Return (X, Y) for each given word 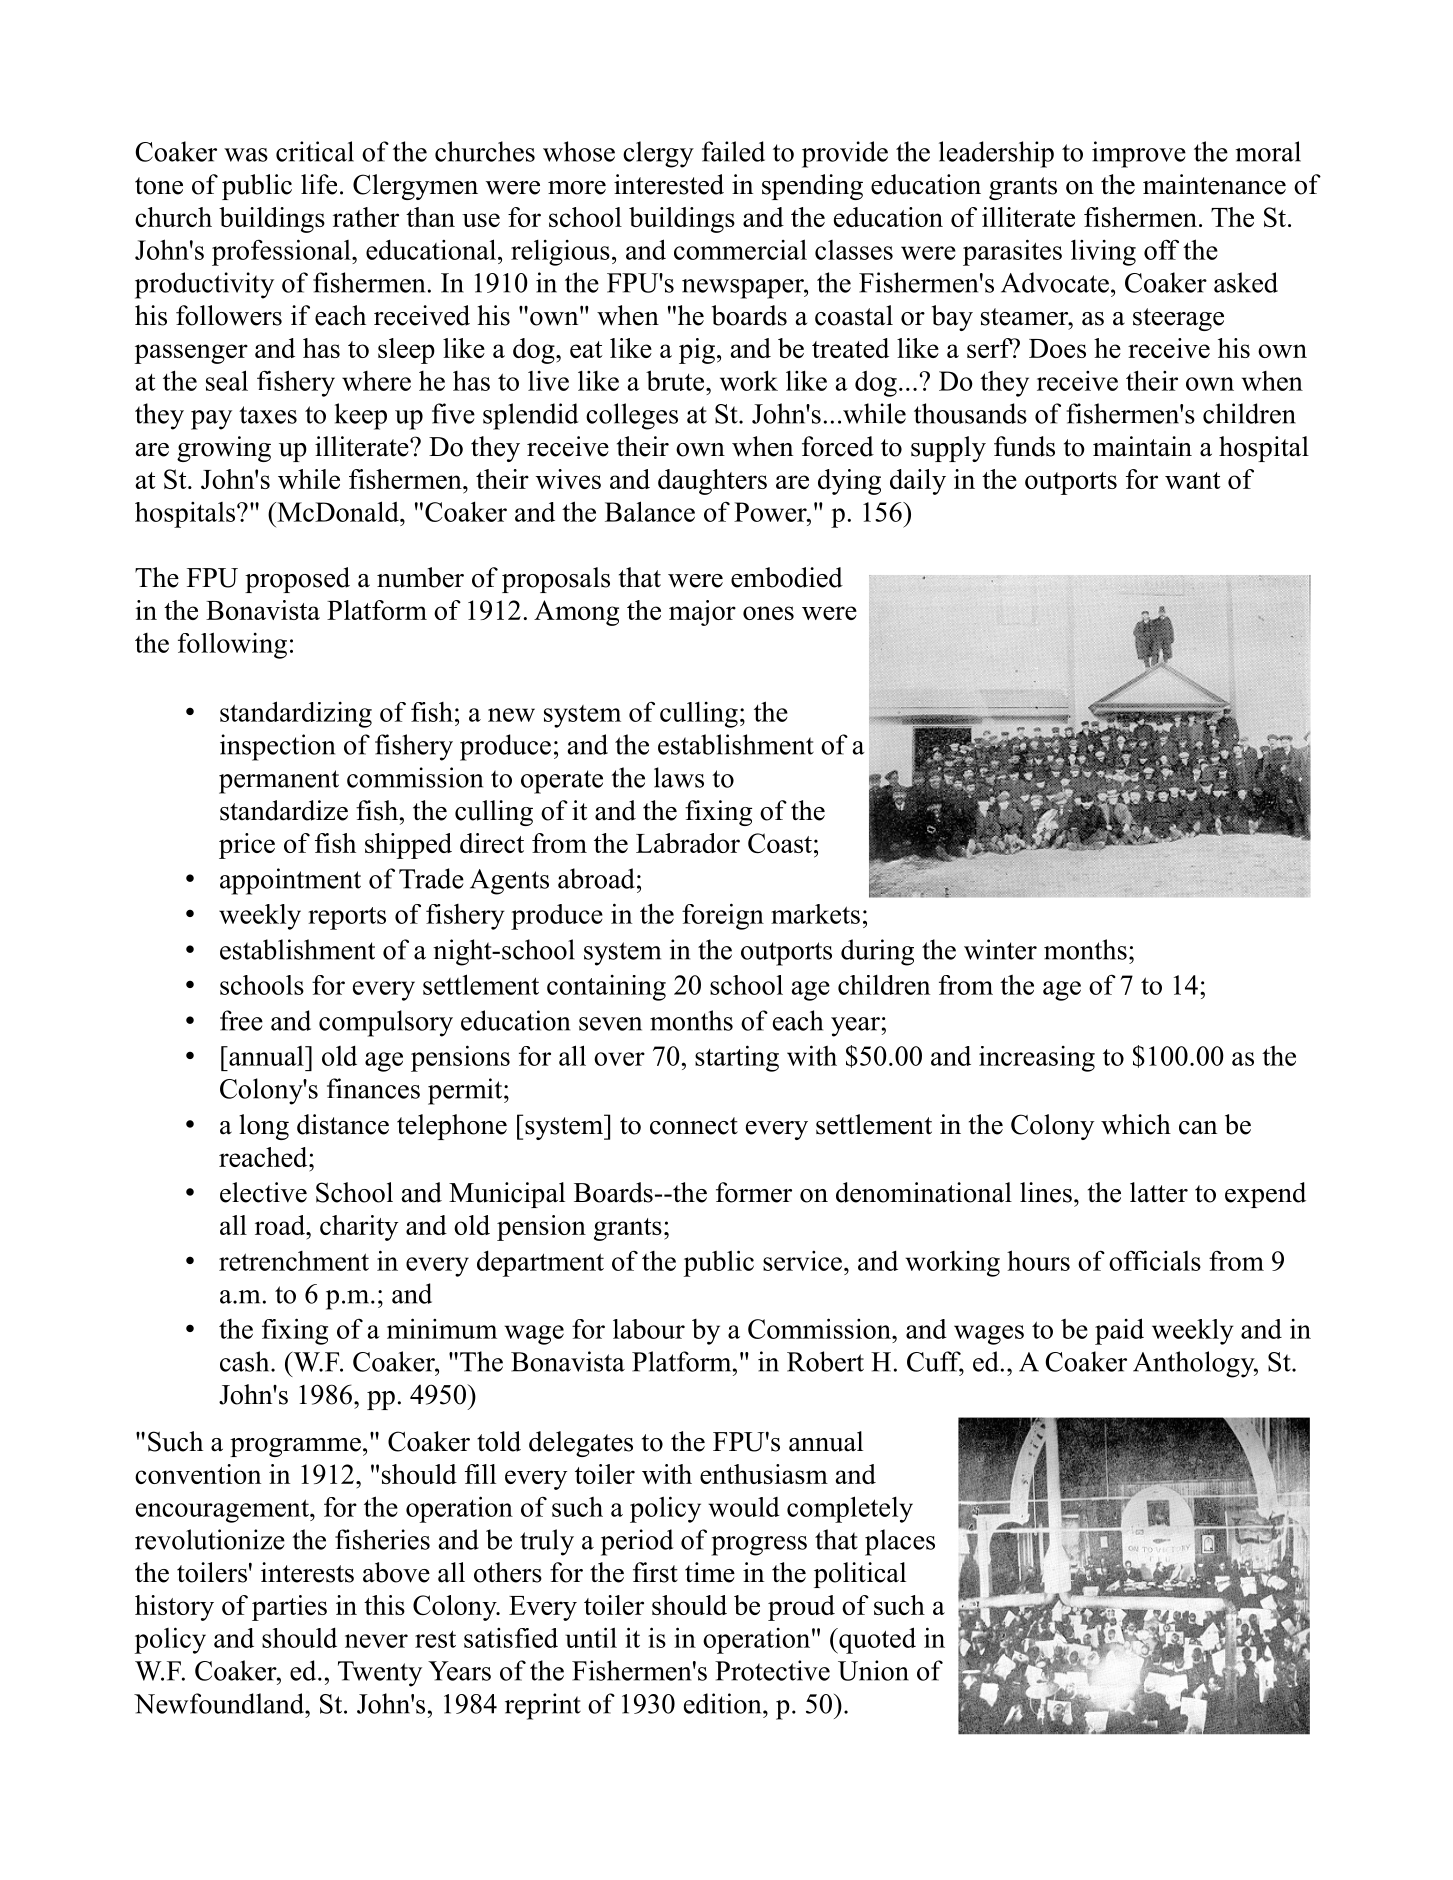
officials (1155, 1260)
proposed (297, 580)
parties (289, 1608)
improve (1139, 154)
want (1193, 480)
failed (733, 151)
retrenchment (294, 1261)
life (319, 184)
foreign (723, 916)
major (702, 613)
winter (1000, 949)
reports (347, 918)
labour (649, 1329)
